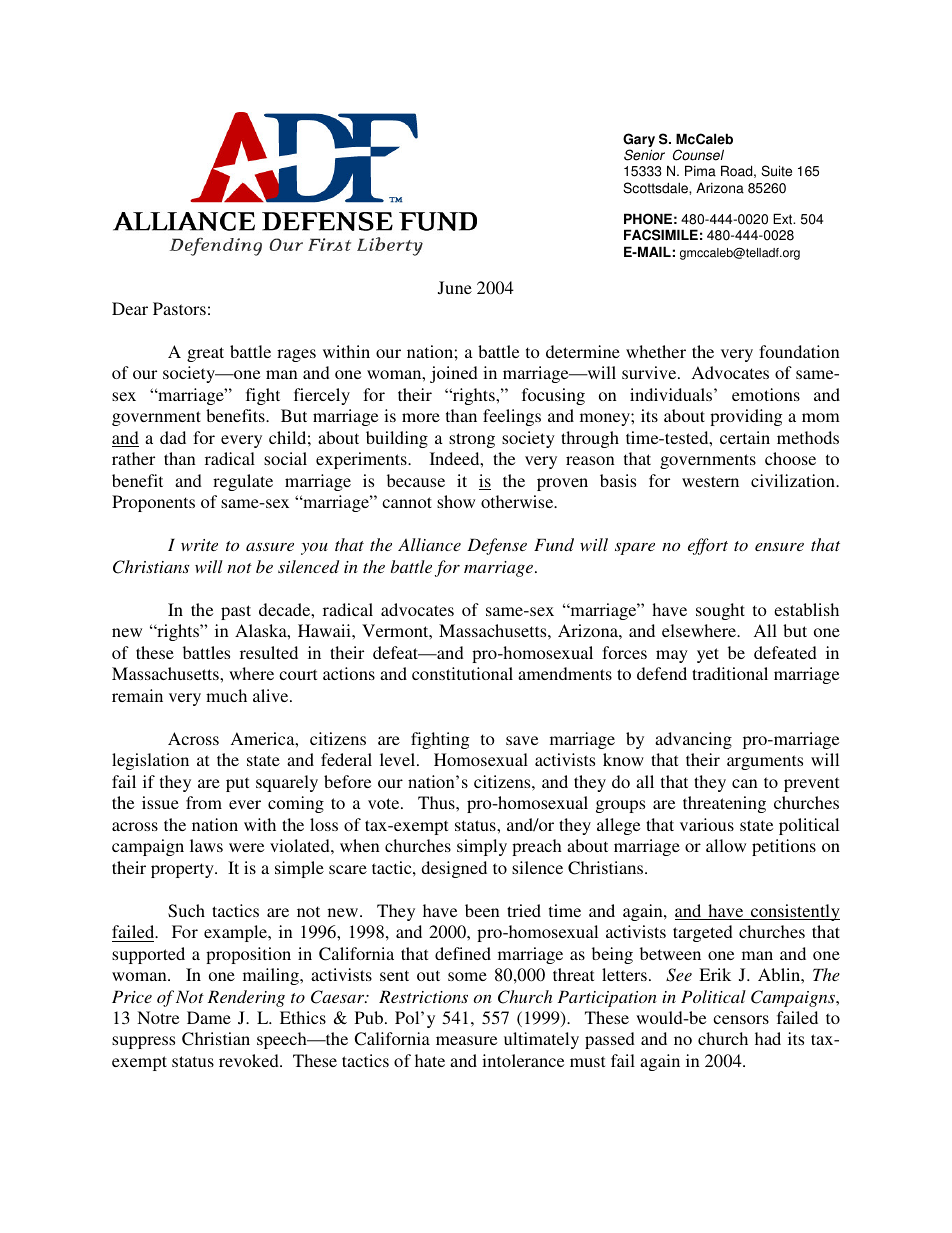 The image size is (952, 1233). Describe the element at coordinates (741, 1019) in the document. I see `censors` at that location.
